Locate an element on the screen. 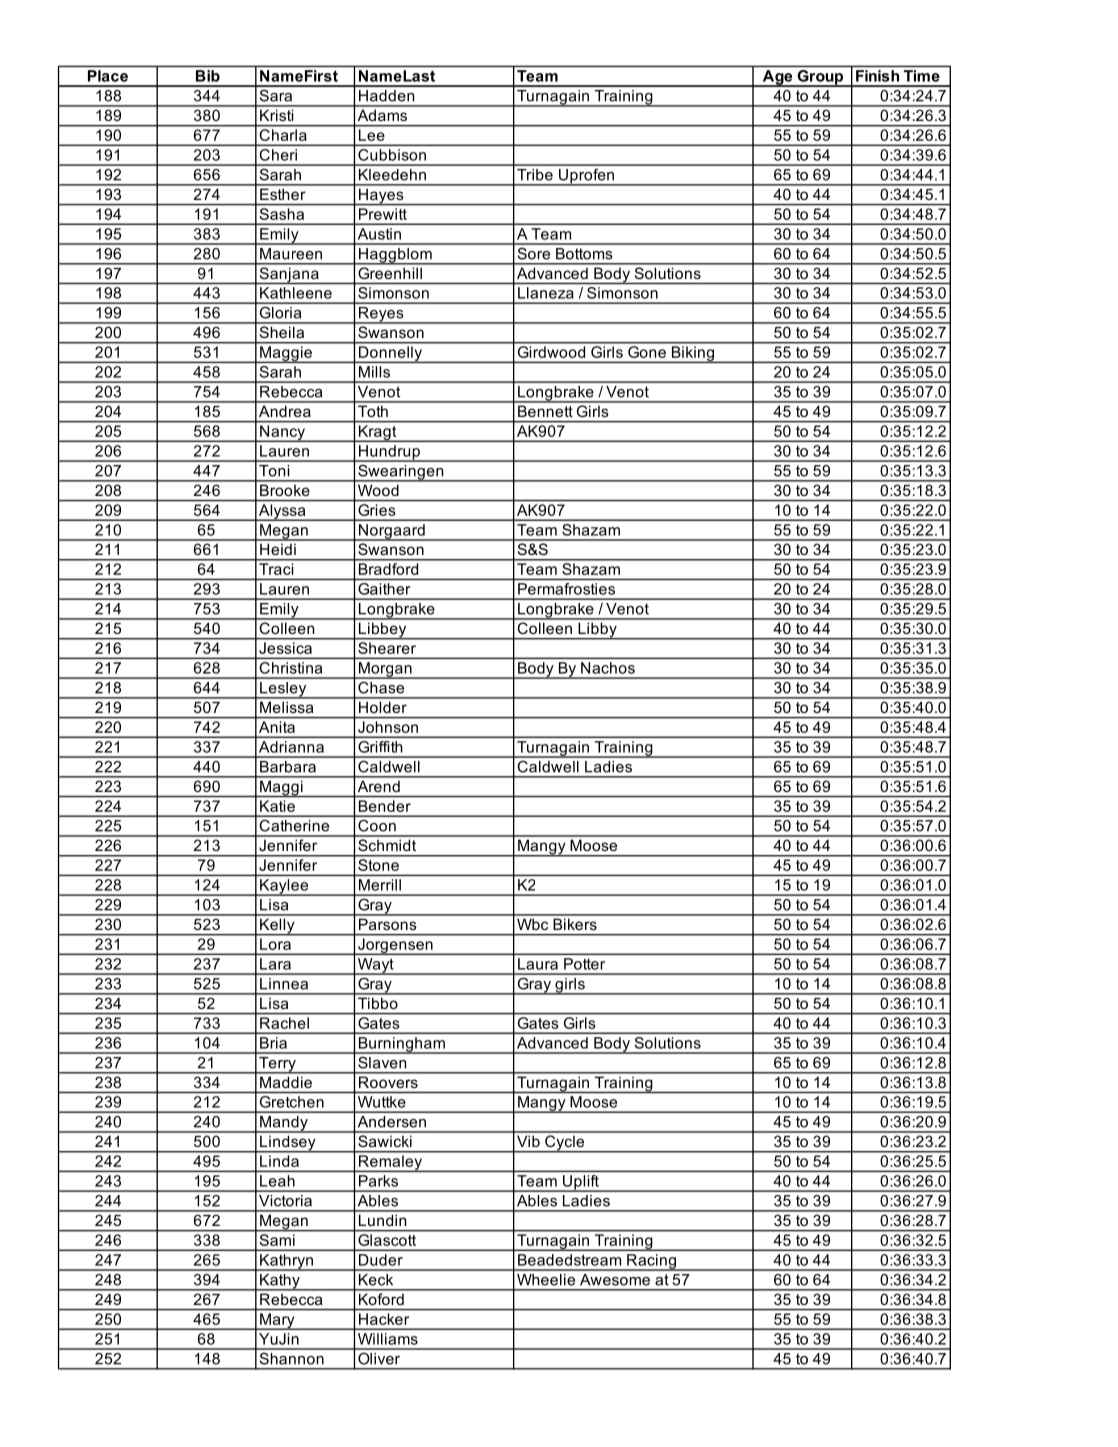 The width and height of the screenshot is (1118, 1447). Kathryn is located at coordinates (286, 1262).
